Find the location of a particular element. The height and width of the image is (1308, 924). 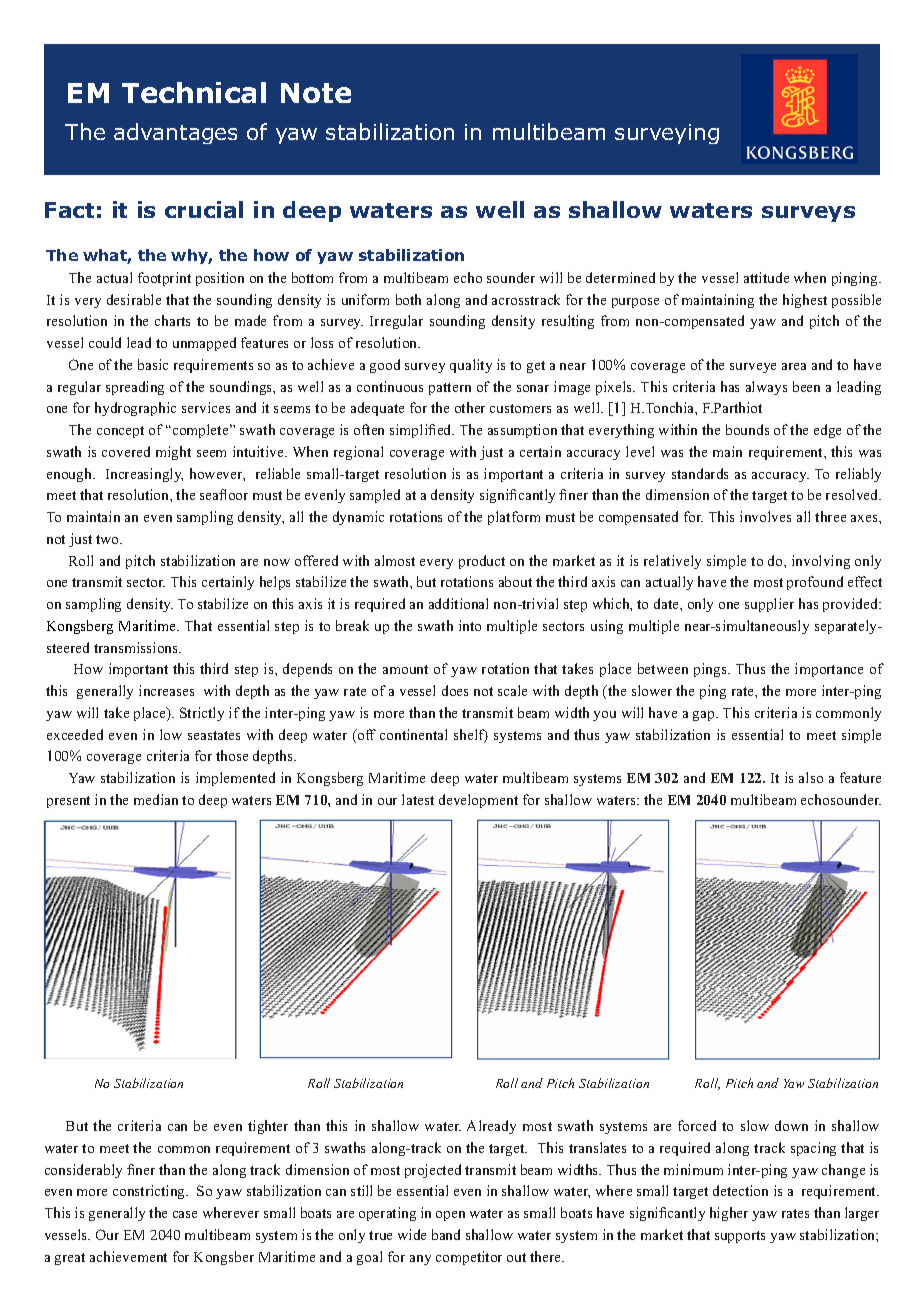

increases is located at coordinates (166, 690).
